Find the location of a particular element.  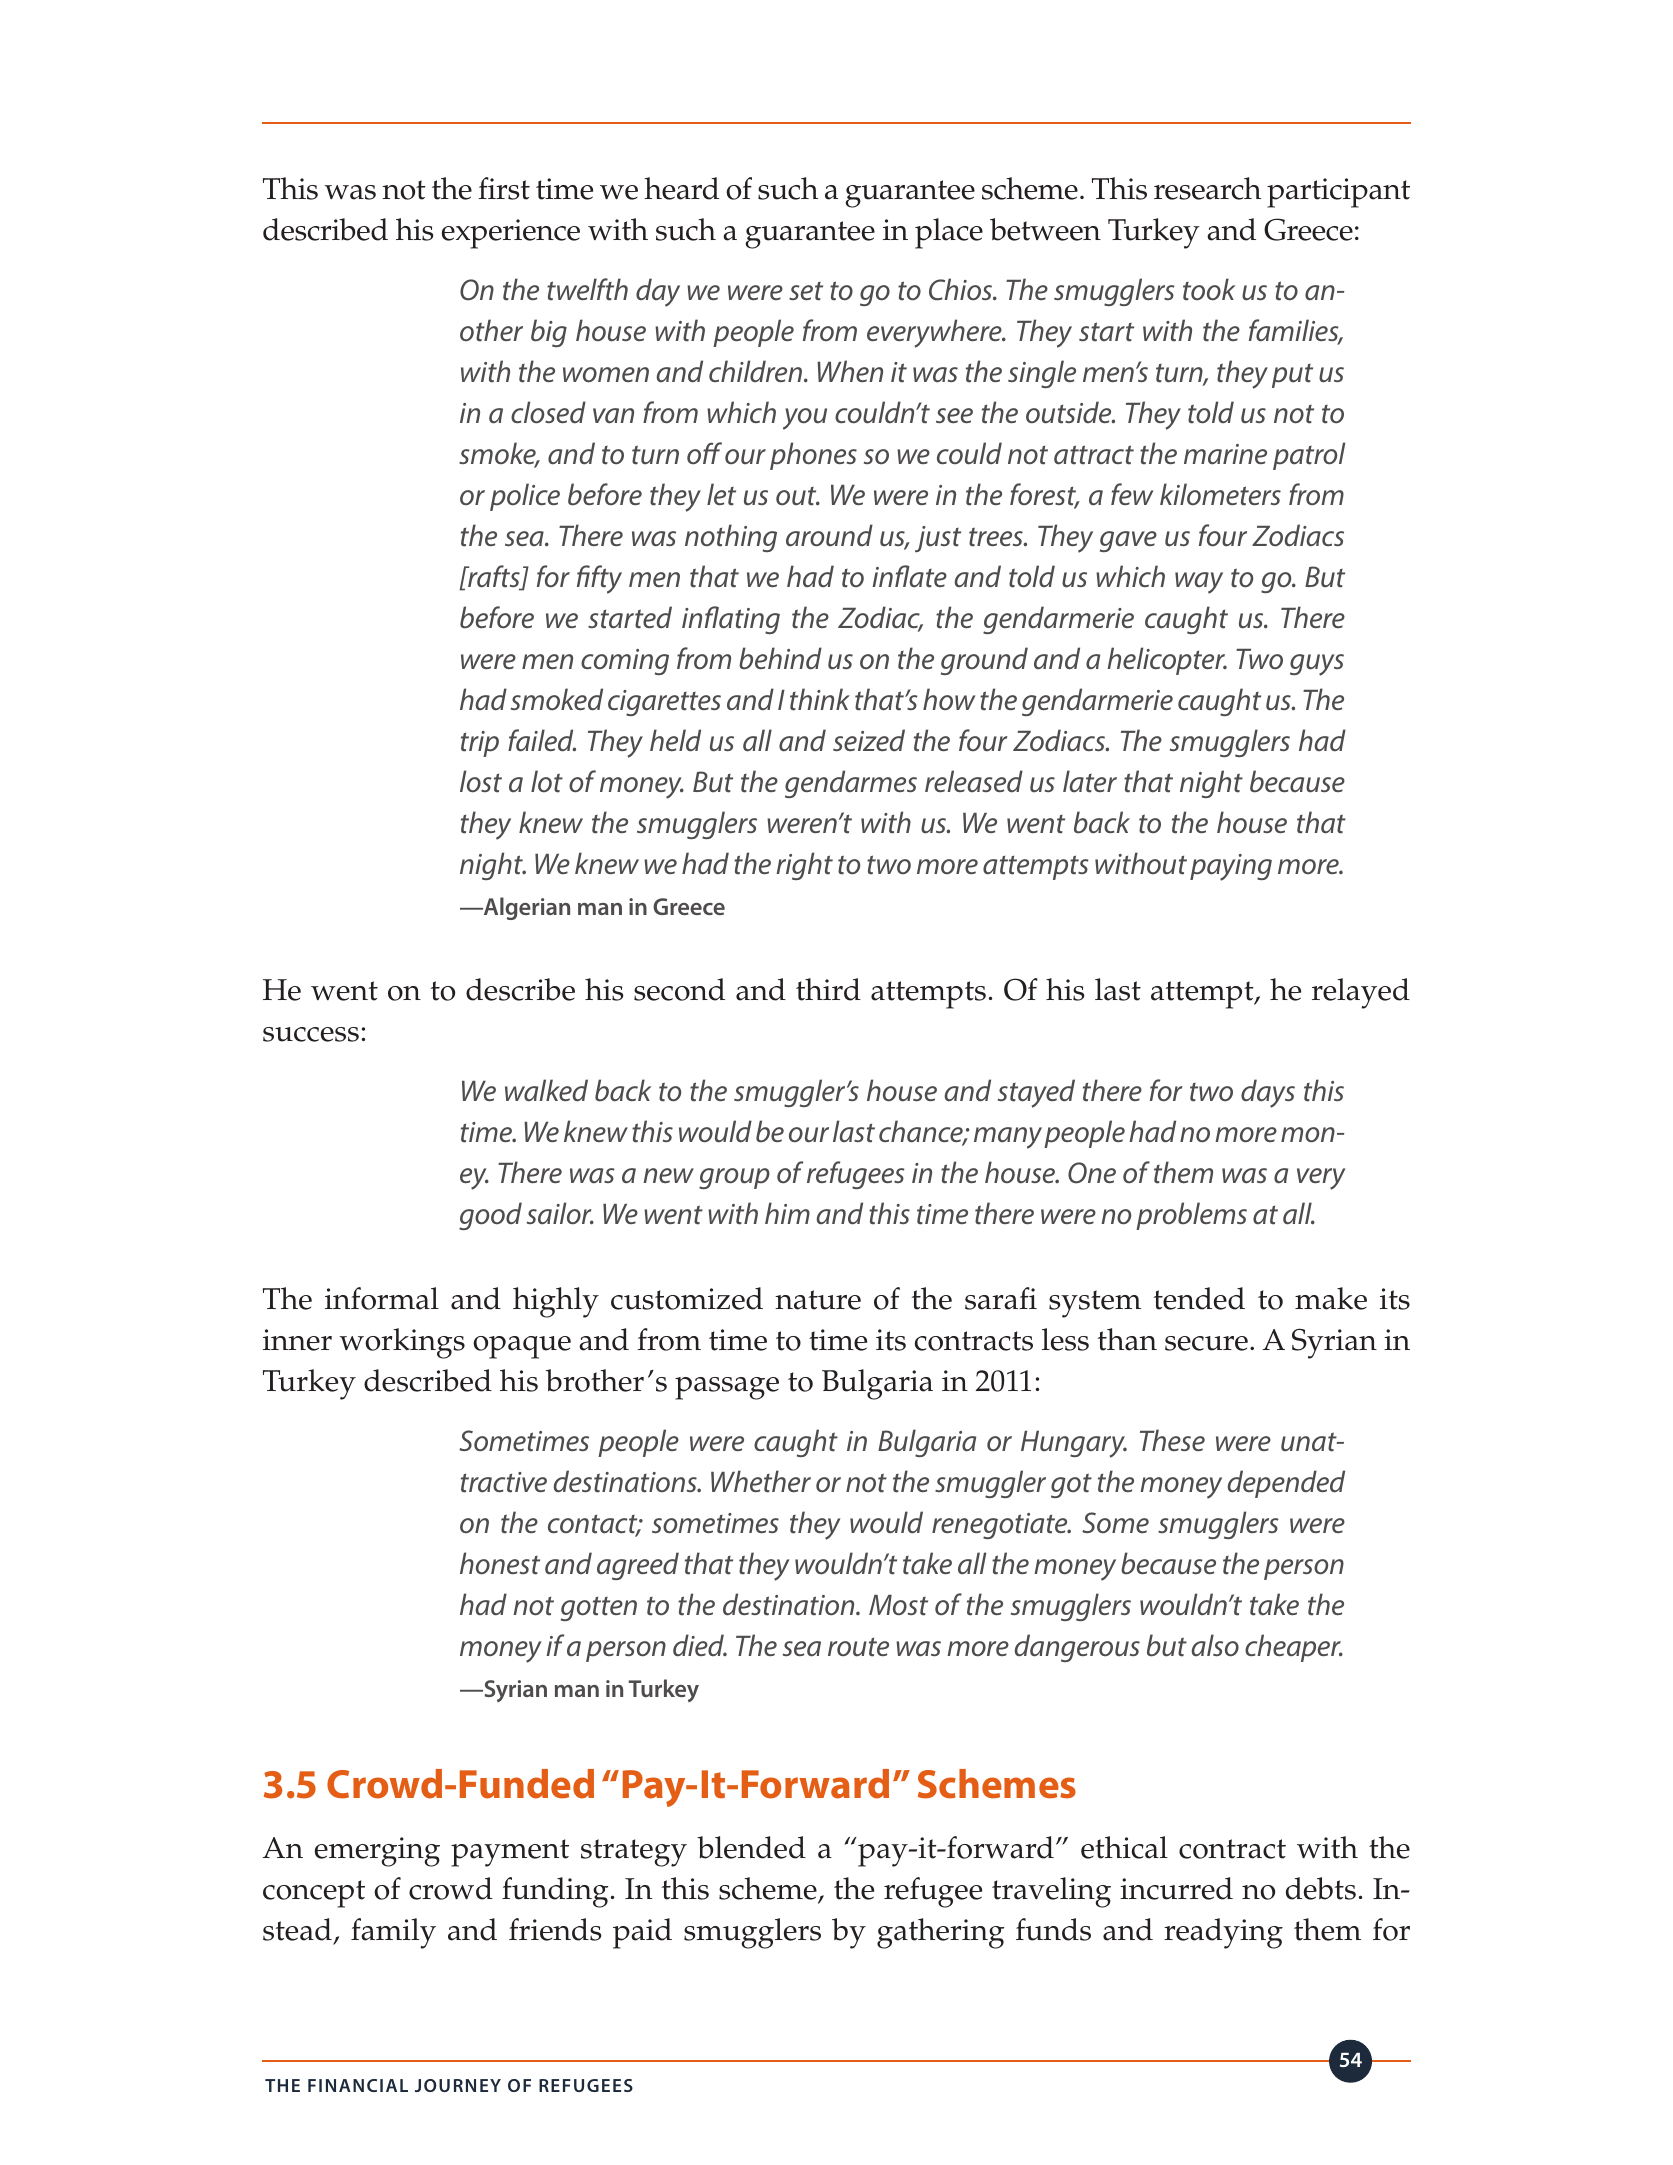

Algerian is located at coordinates (526, 908).
